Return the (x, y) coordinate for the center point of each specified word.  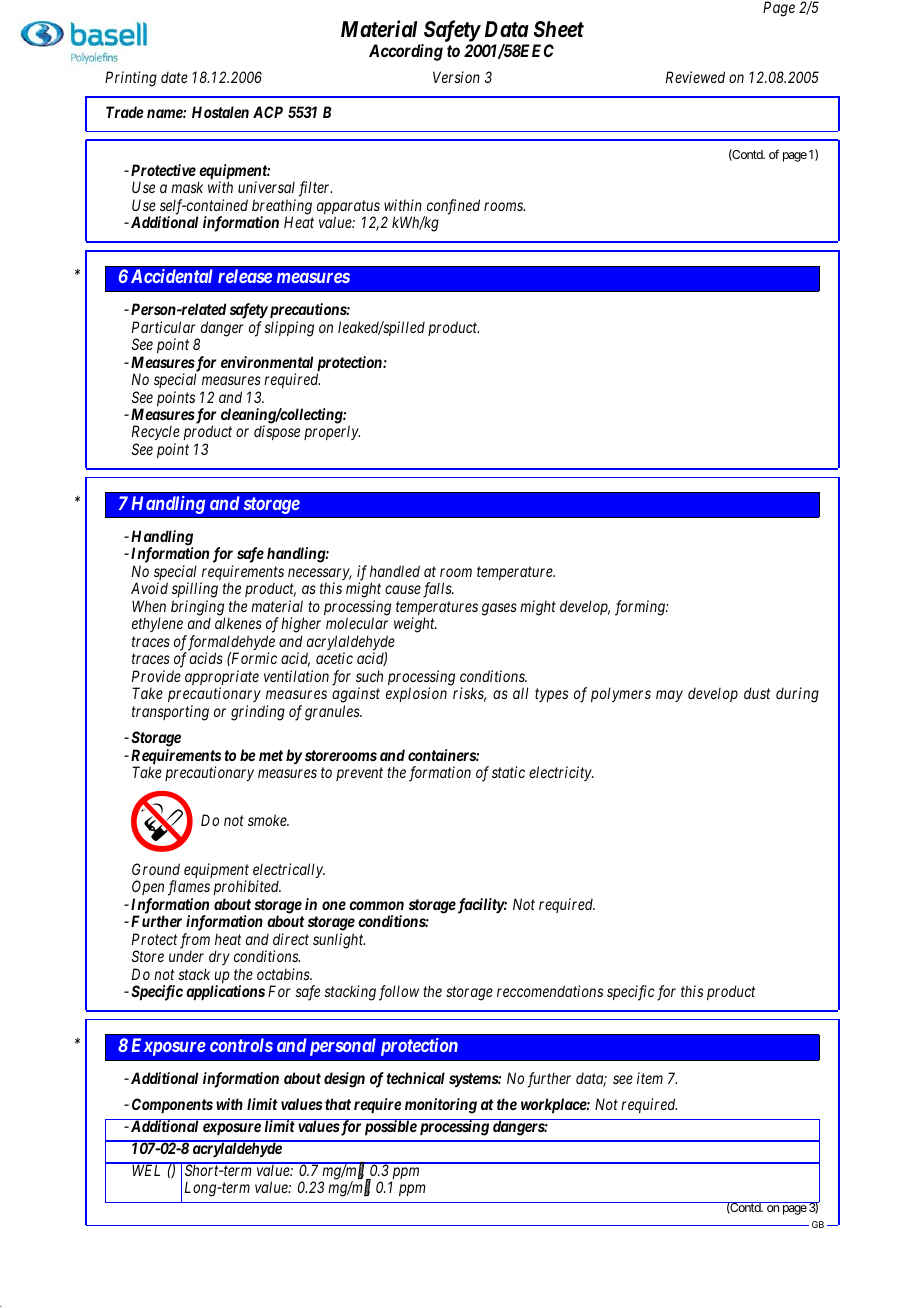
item (650, 1078)
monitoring (441, 1106)
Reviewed (695, 77)
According (406, 52)
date (174, 77)
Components (172, 1105)
